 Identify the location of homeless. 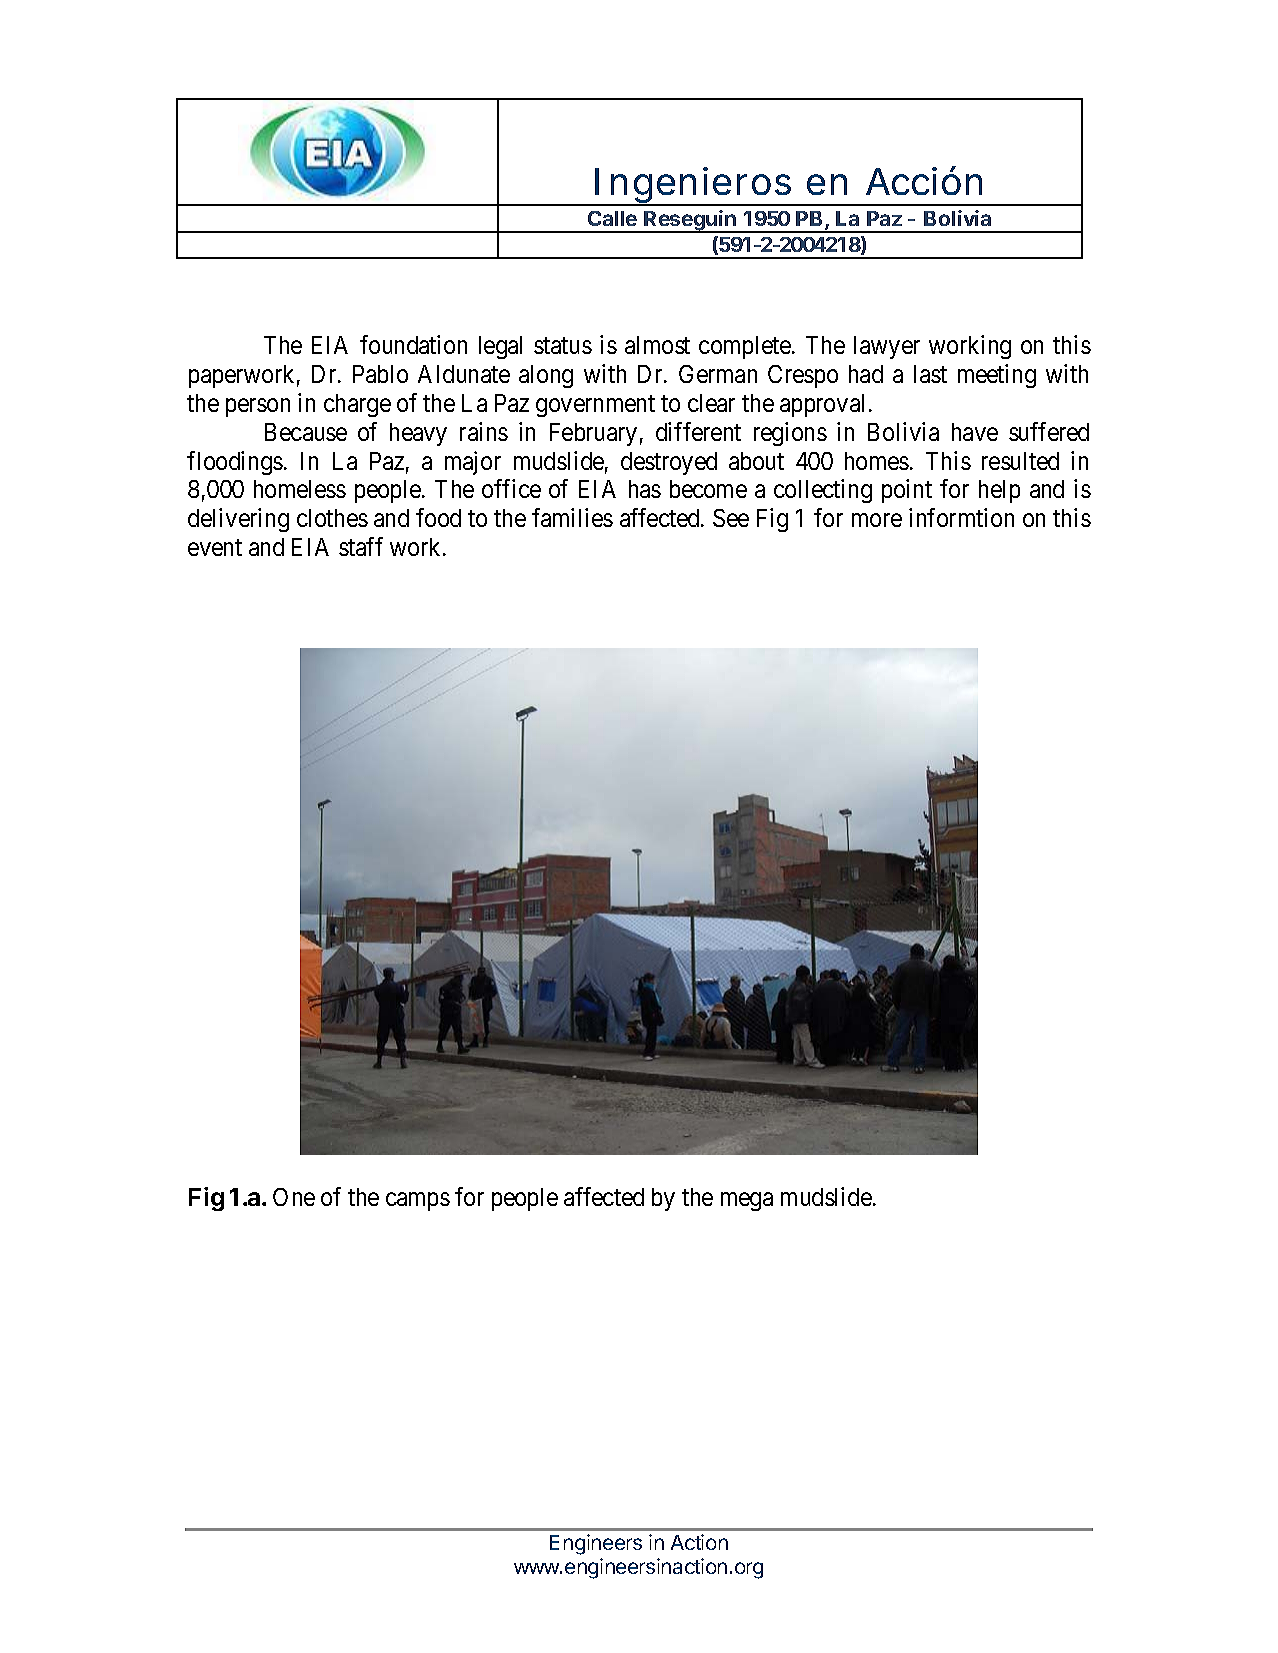
(300, 489).
